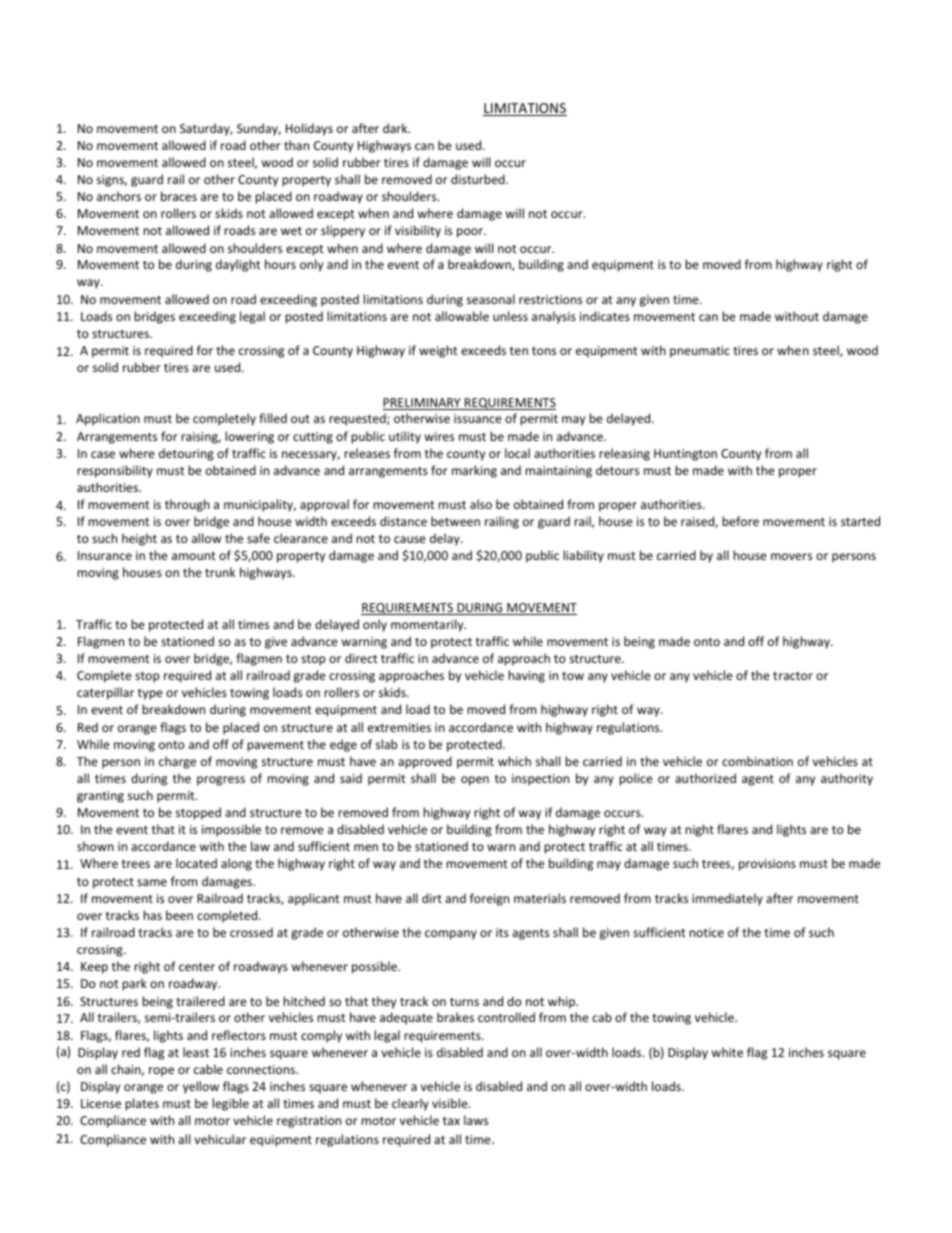 Image resolution: width=952 pixels, height=1233 pixels. What do you see at coordinates (605, 316) in the page?
I see `indicates` at bounding box center [605, 316].
